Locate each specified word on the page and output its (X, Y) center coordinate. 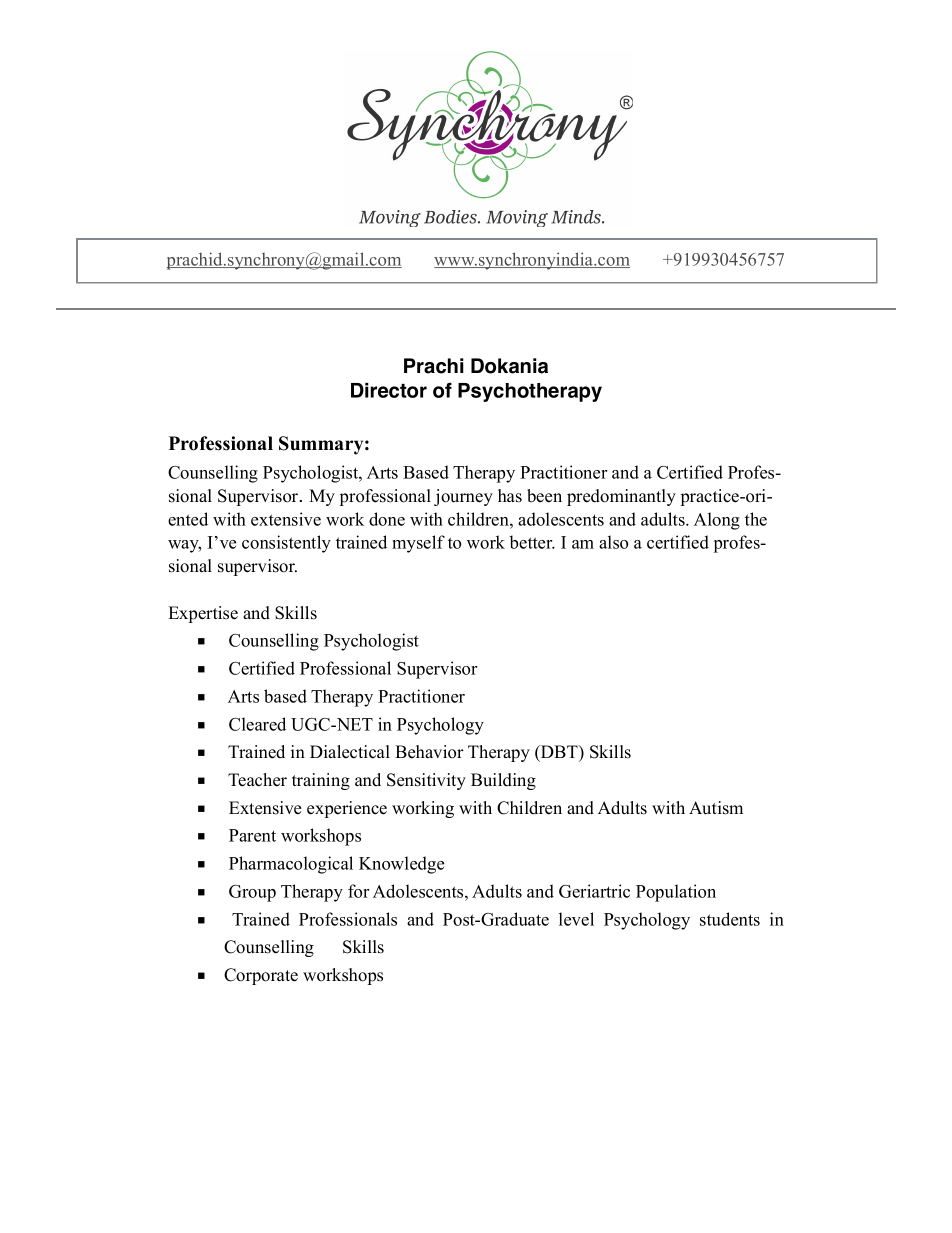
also (613, 542)
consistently (286, 544)
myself (418, 544)
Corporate (261, 976)
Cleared (257, 724)
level (576, 919)
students (730, 919)
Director (389, 390)
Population (676, 893)
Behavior (429, 752)
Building (503, 781)
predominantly (621, 497)
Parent (252, 835)
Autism (716, 808)
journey (463, 497)
